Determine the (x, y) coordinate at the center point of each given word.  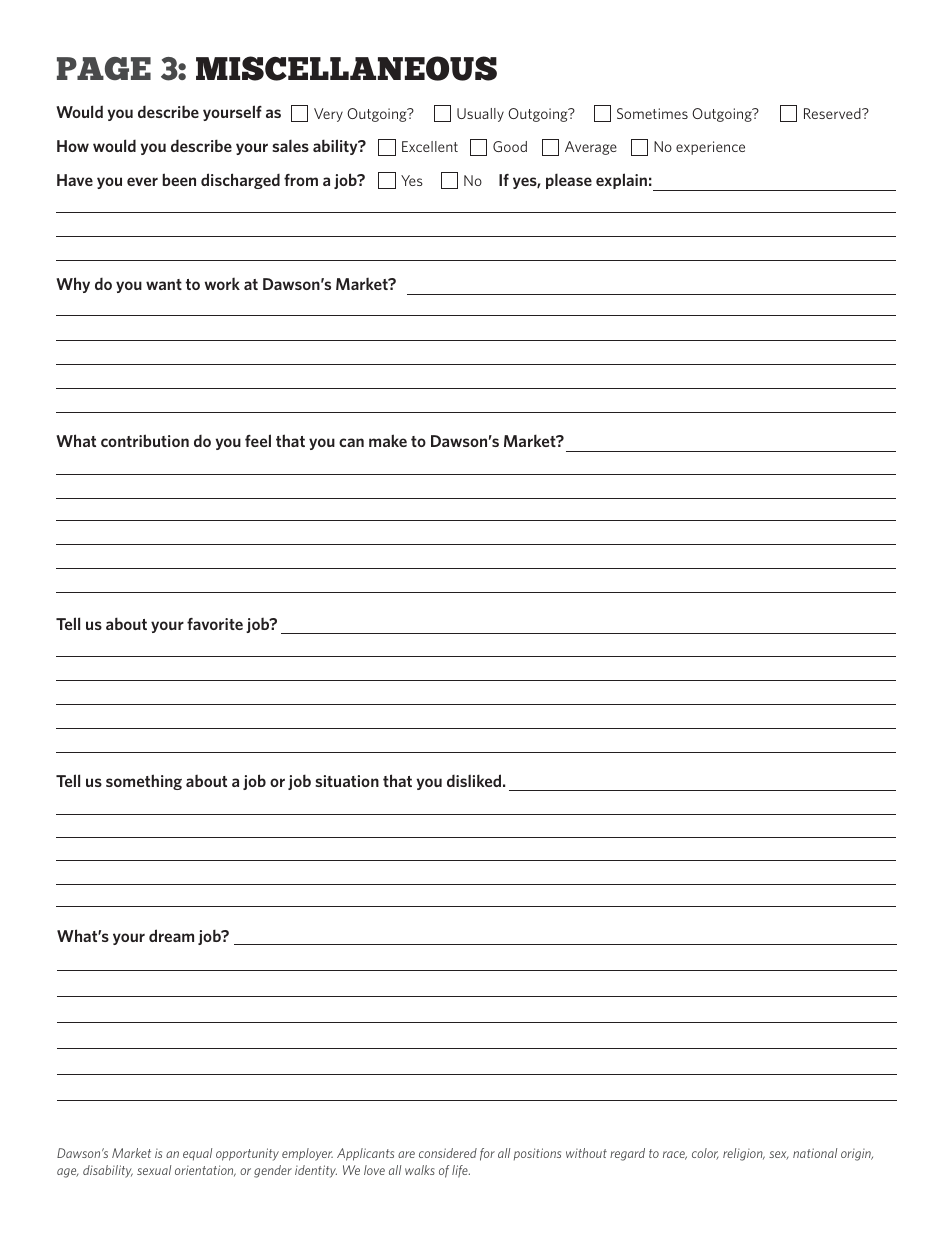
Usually (480, 115)
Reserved (833, 113)
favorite (215, 624)
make (388, 440)
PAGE (104, 68)
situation (347, 781)
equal (197, 1154)
